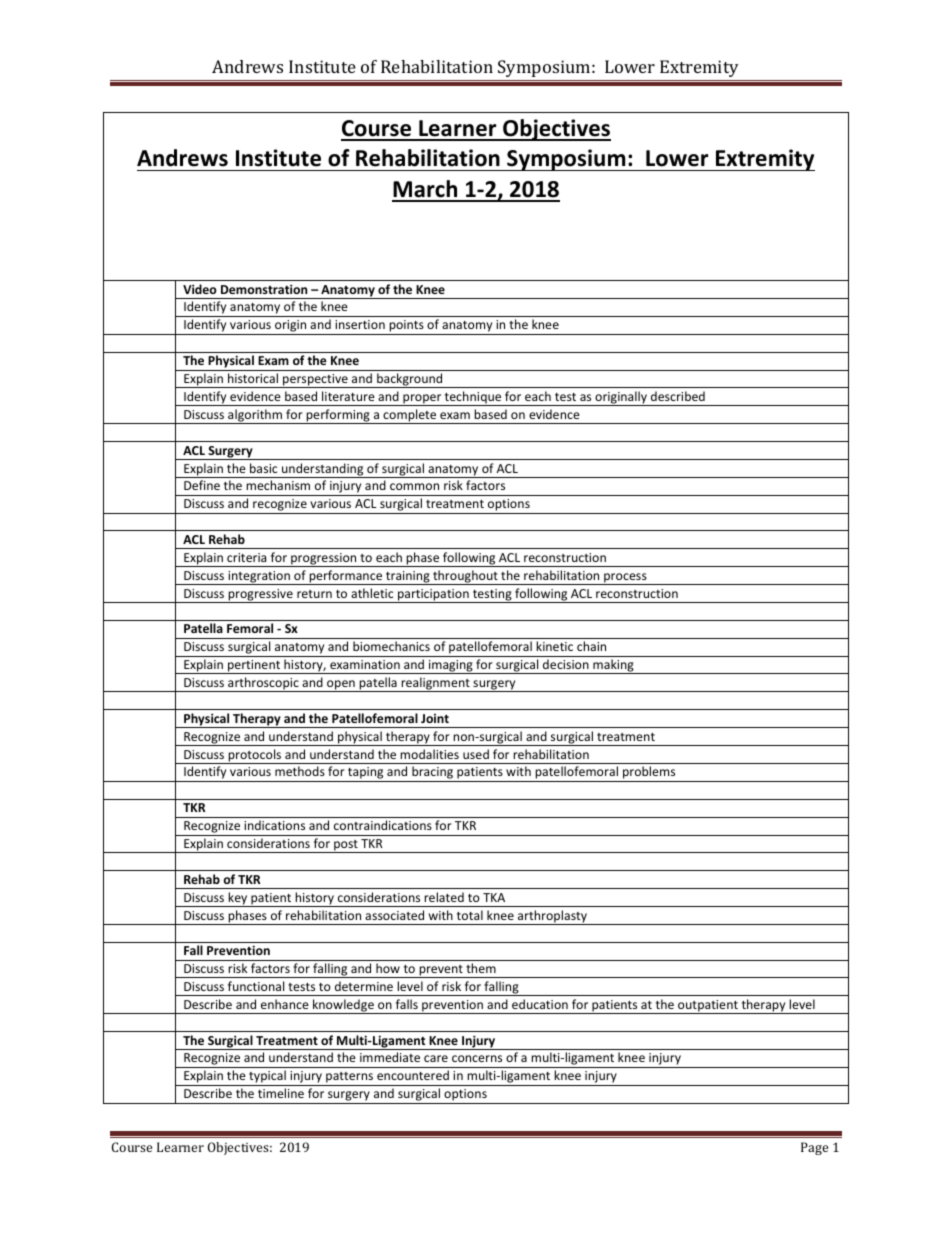 Image resolution: width=952 pixels, height=1233 pixels. I want to click on Page, so click(814, 1148).
